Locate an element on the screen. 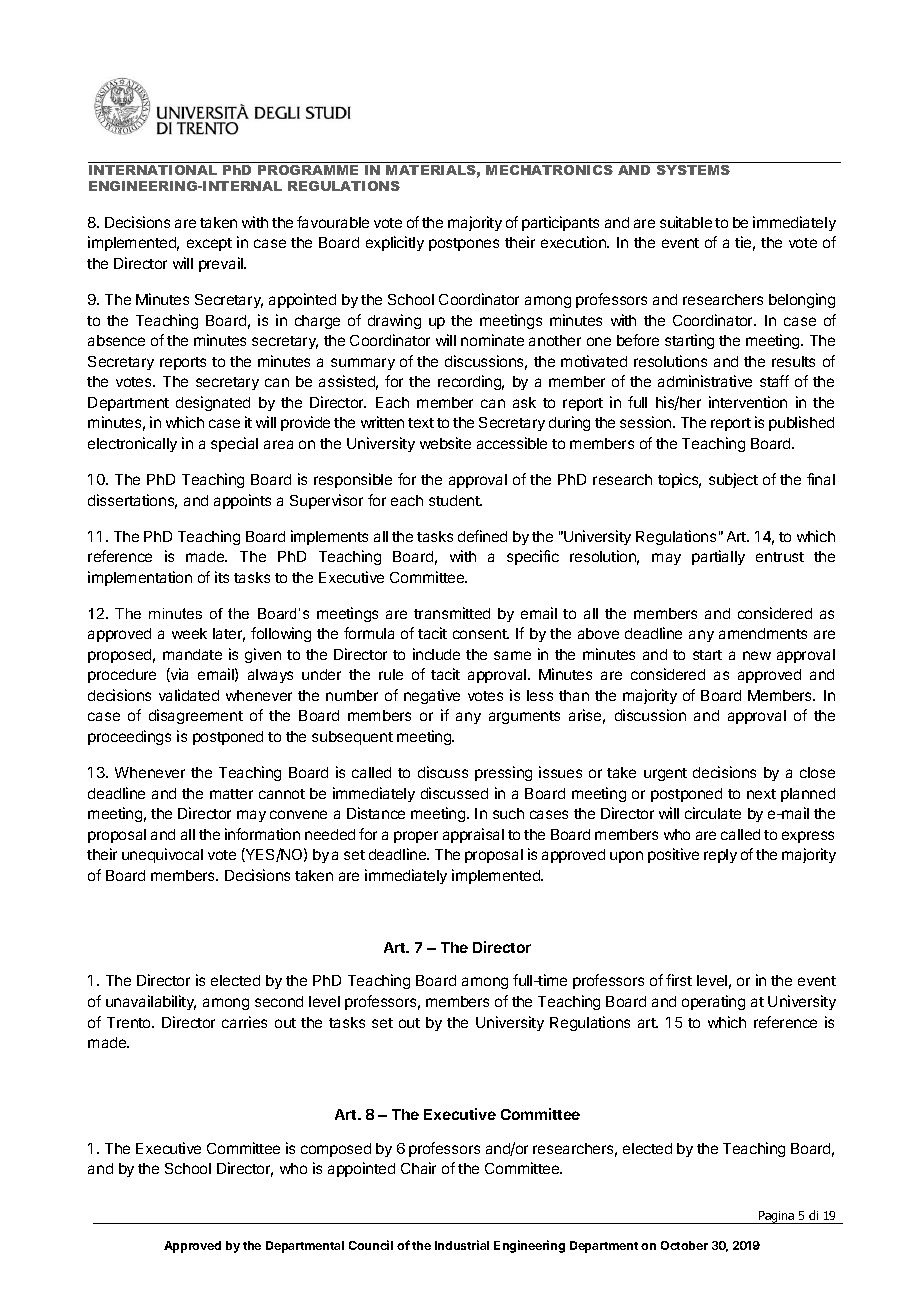 The image size is (924, 1308). except is located at coordinates (209, 244).
